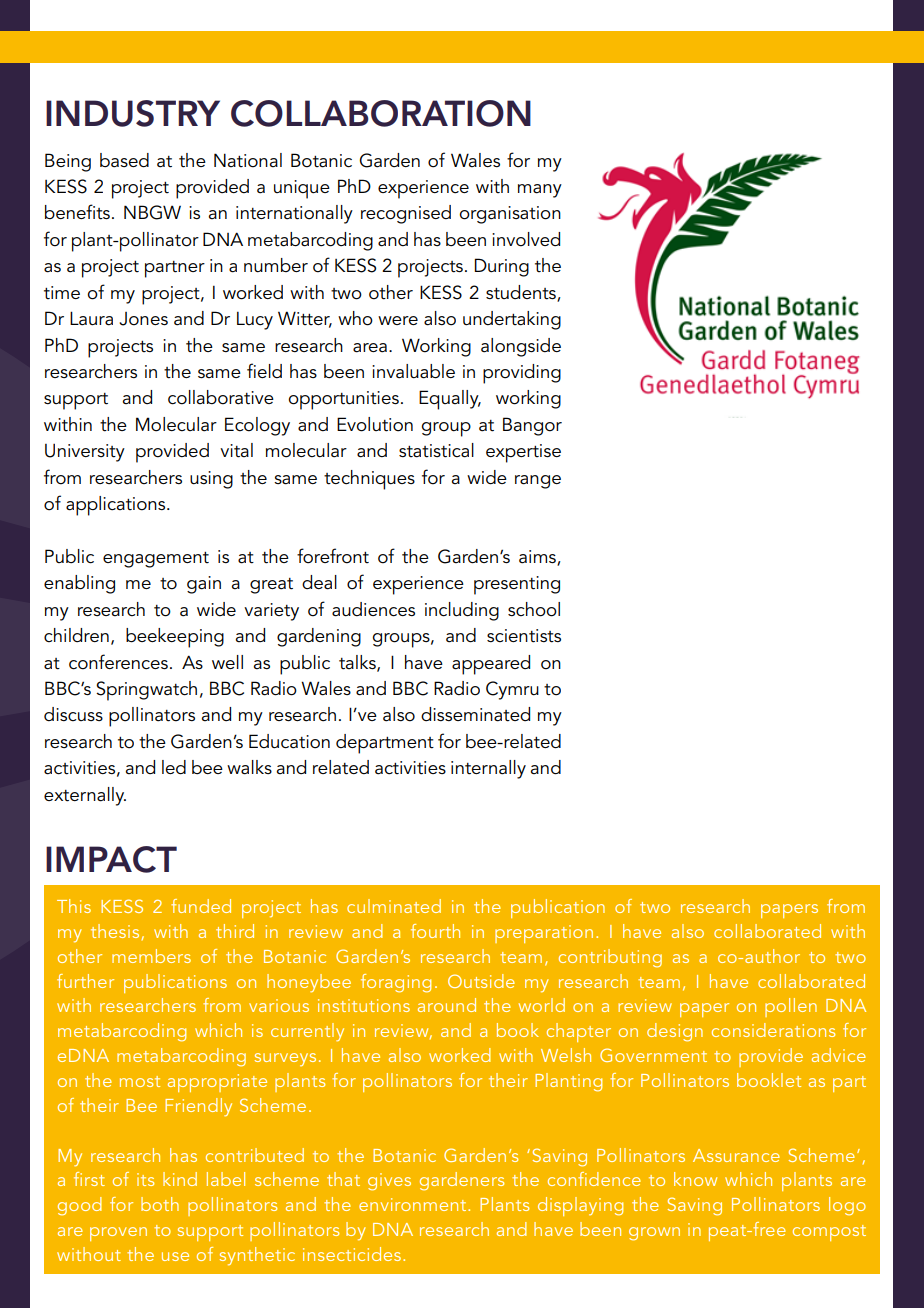  Describe the element at coordinates (151, 956) in the screenshot. I see `members` at that location.
